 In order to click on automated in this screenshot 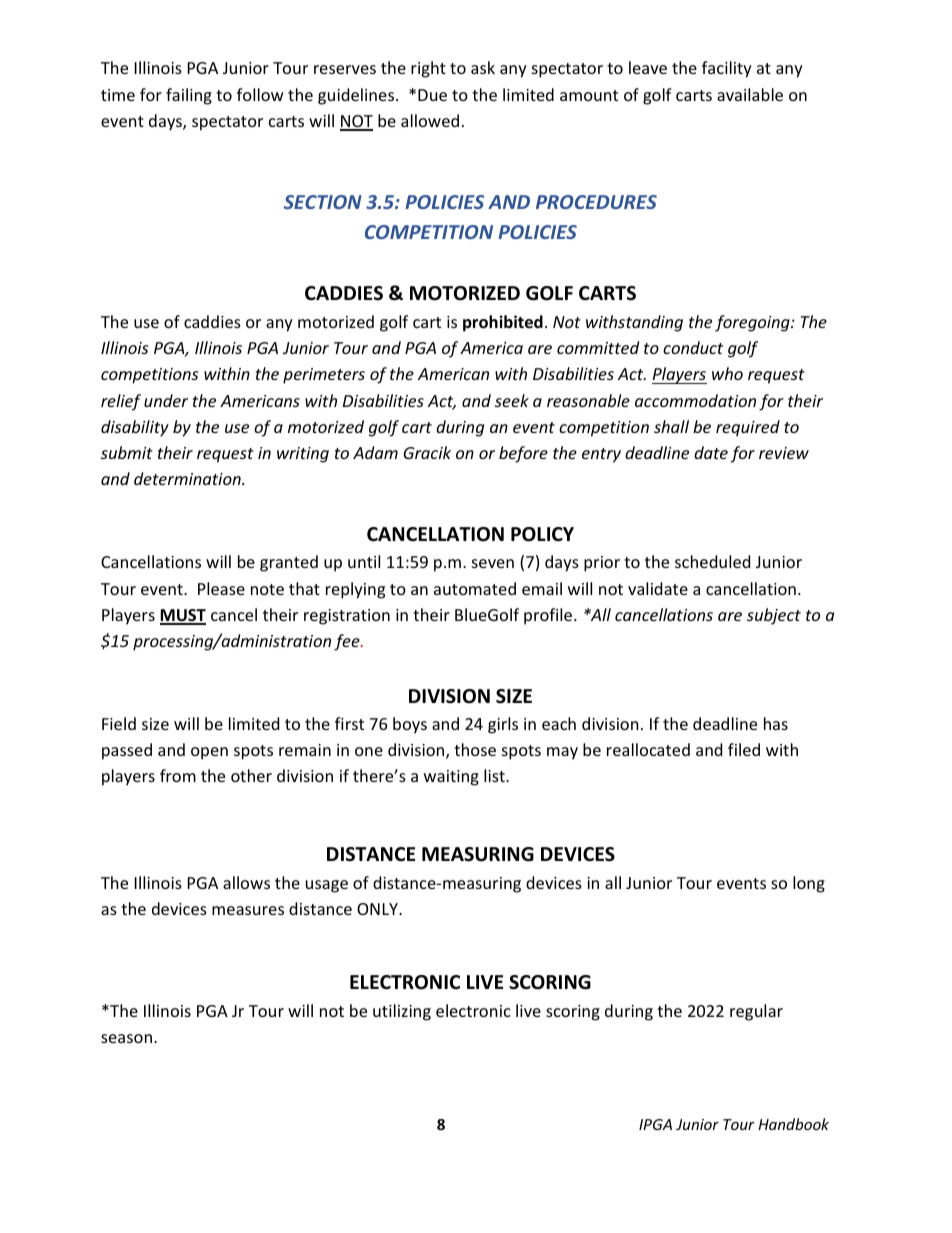, I will do `click(475, 588)`.
